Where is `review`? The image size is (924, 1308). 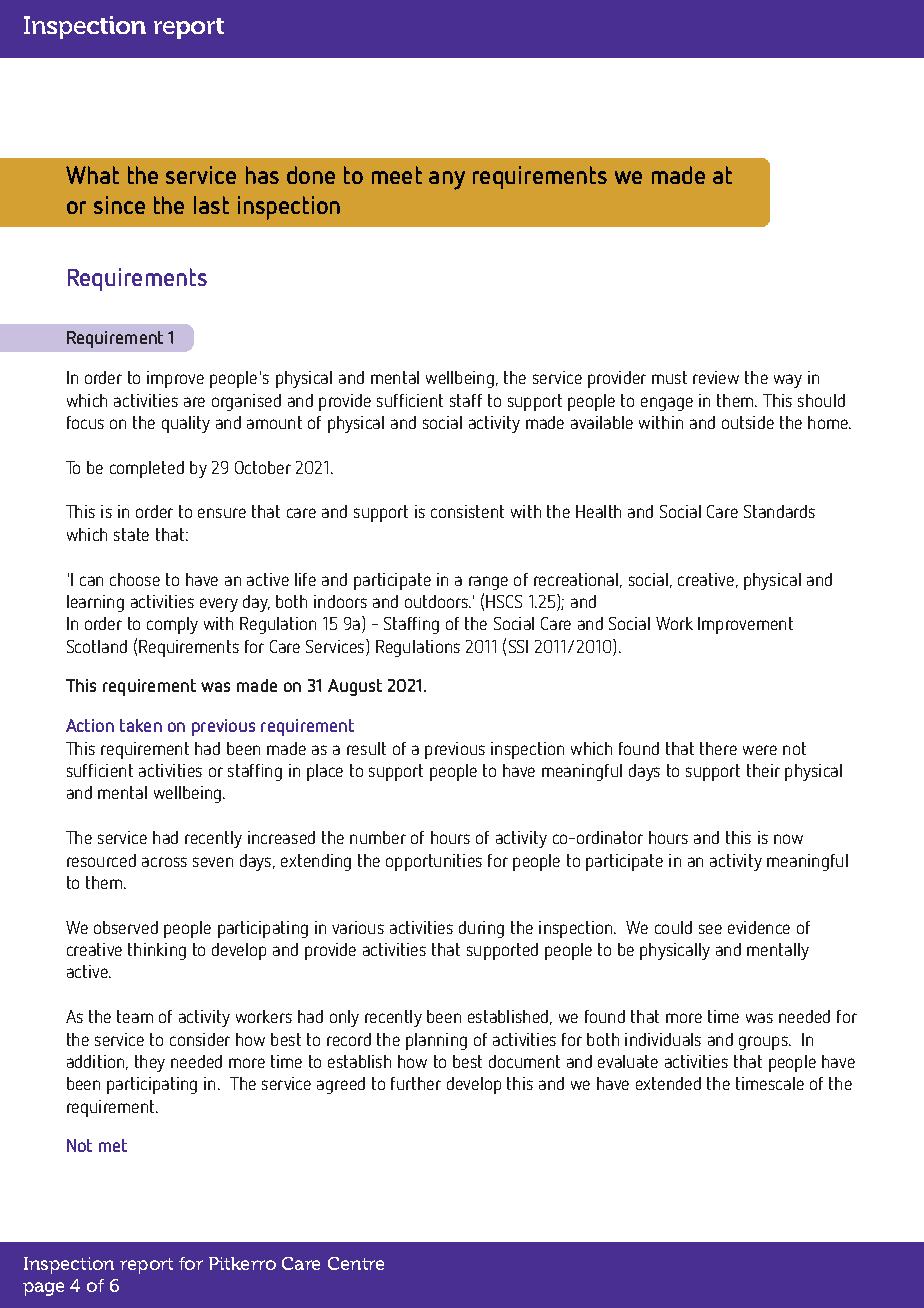
review is located at coordinates (716, 377).
